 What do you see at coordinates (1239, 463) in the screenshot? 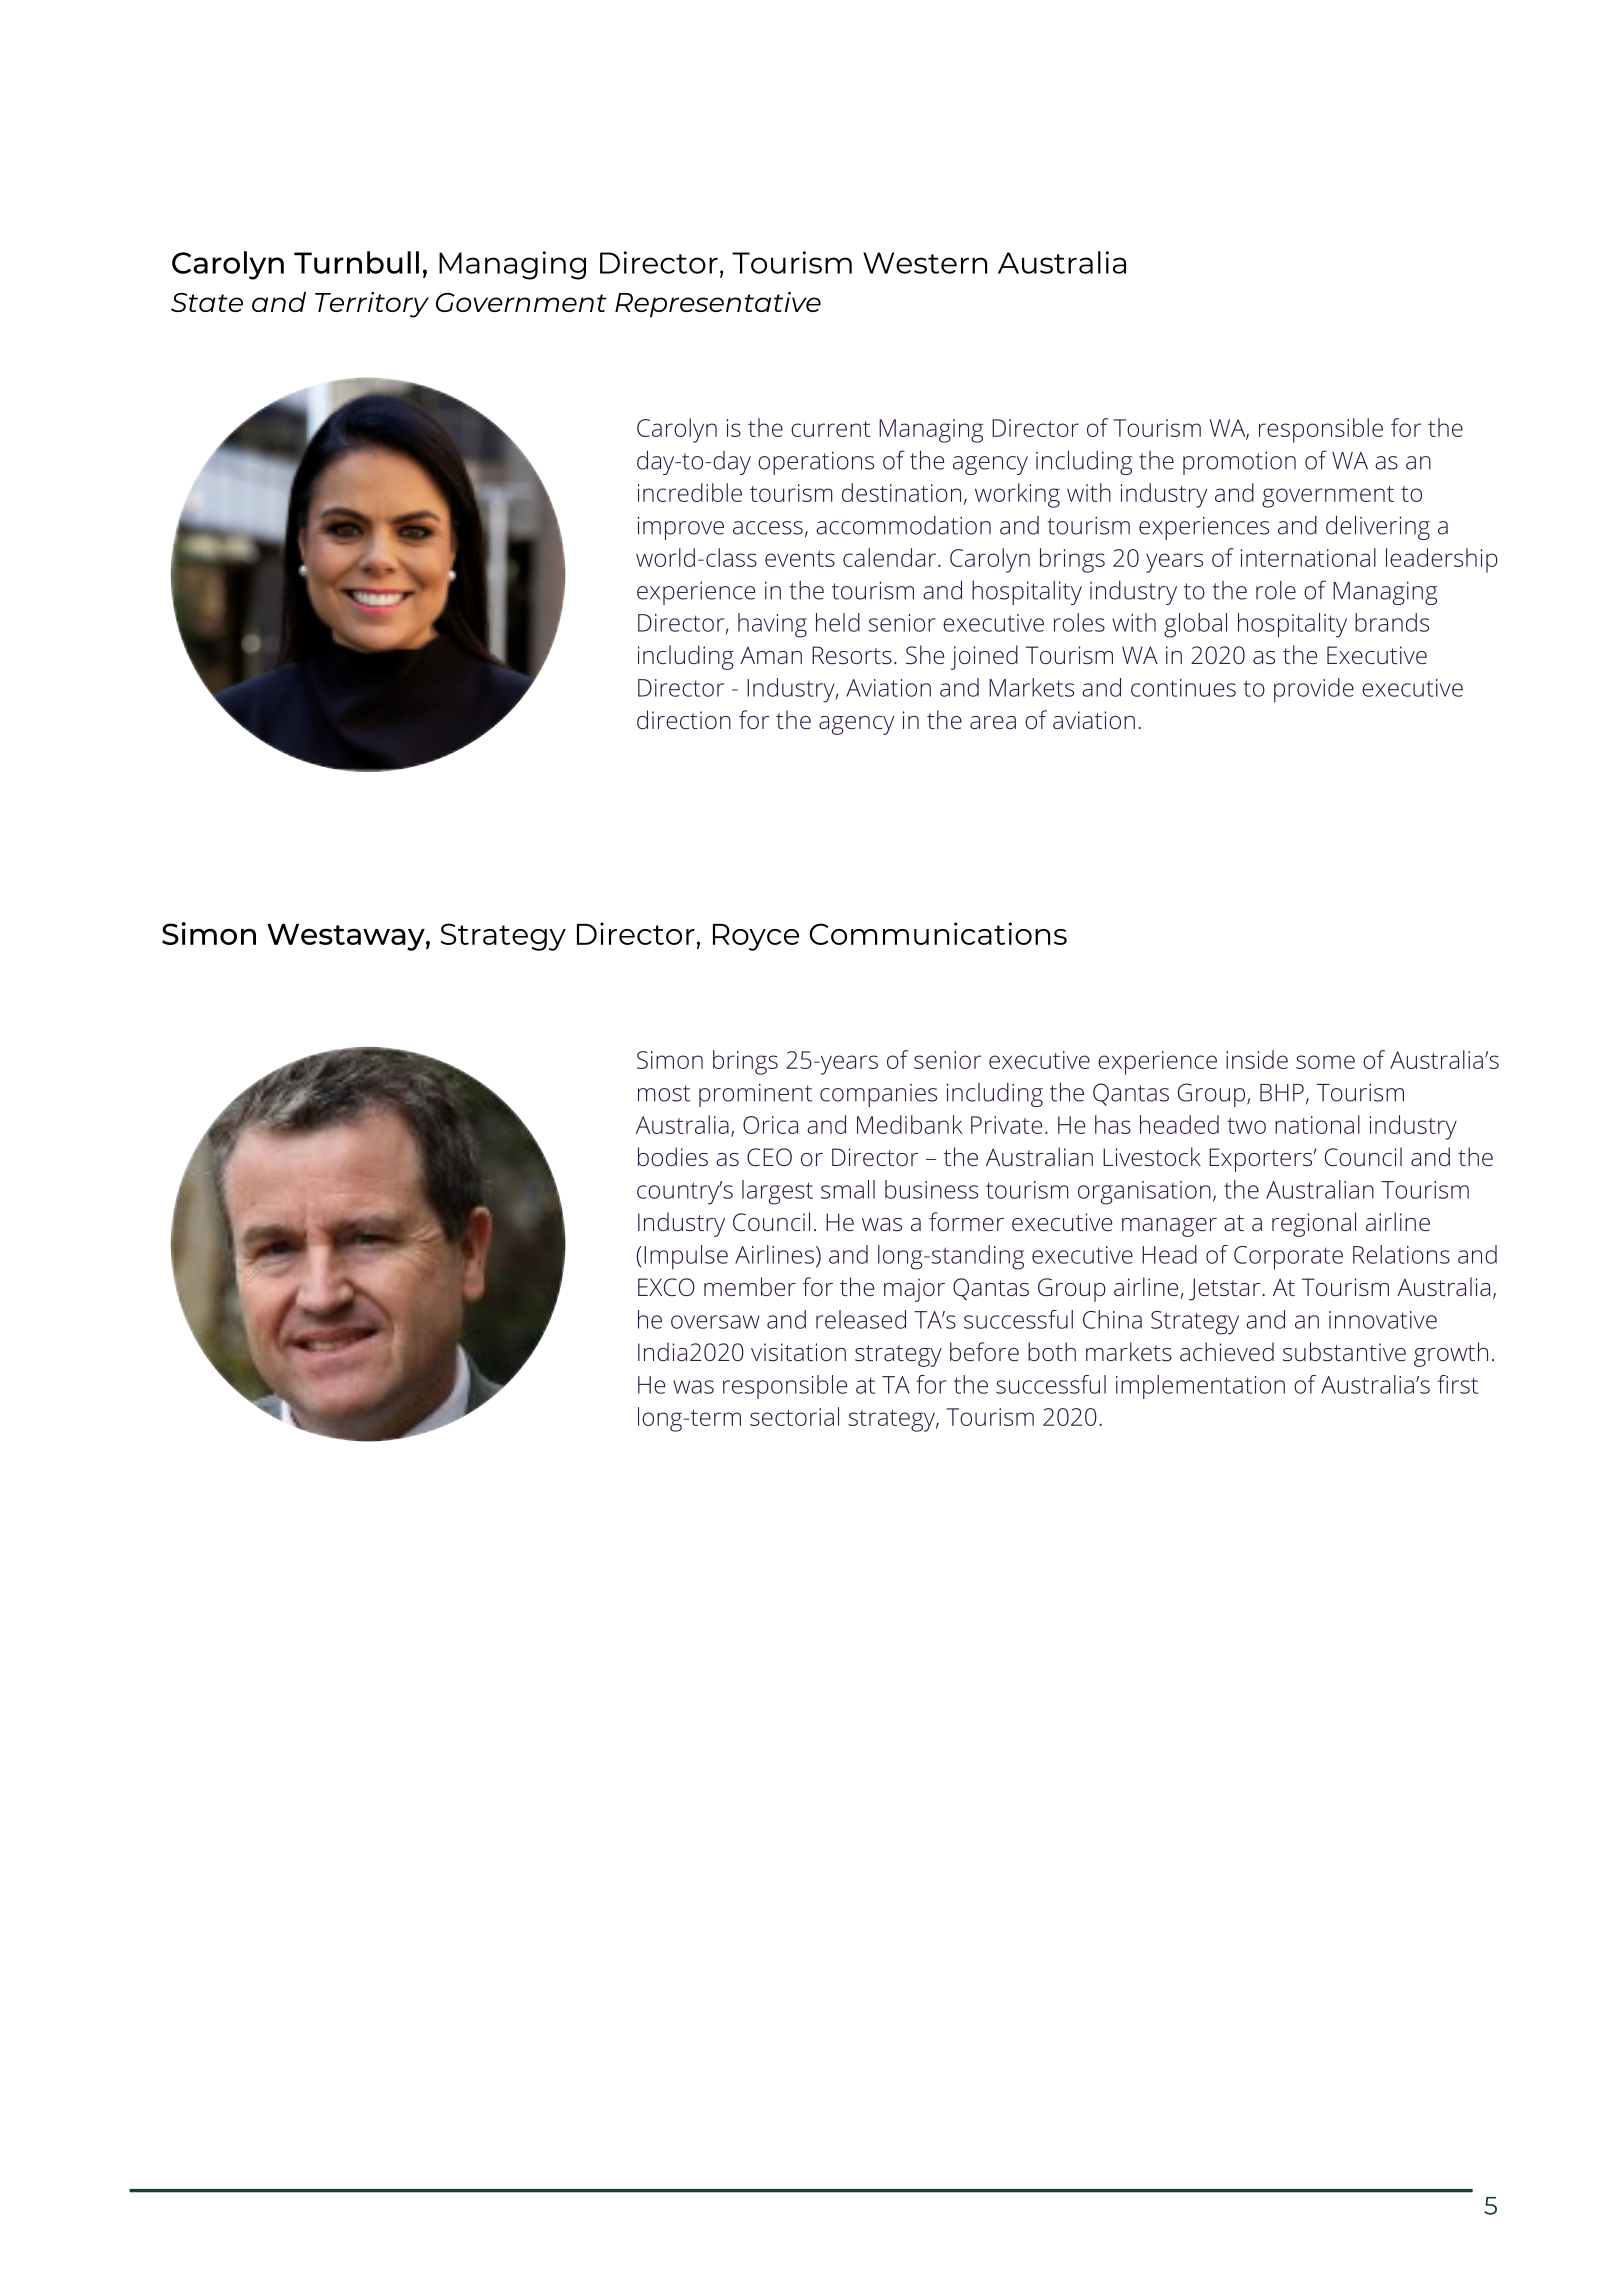
I see `promotion` at bounding box center [1239, 463].
